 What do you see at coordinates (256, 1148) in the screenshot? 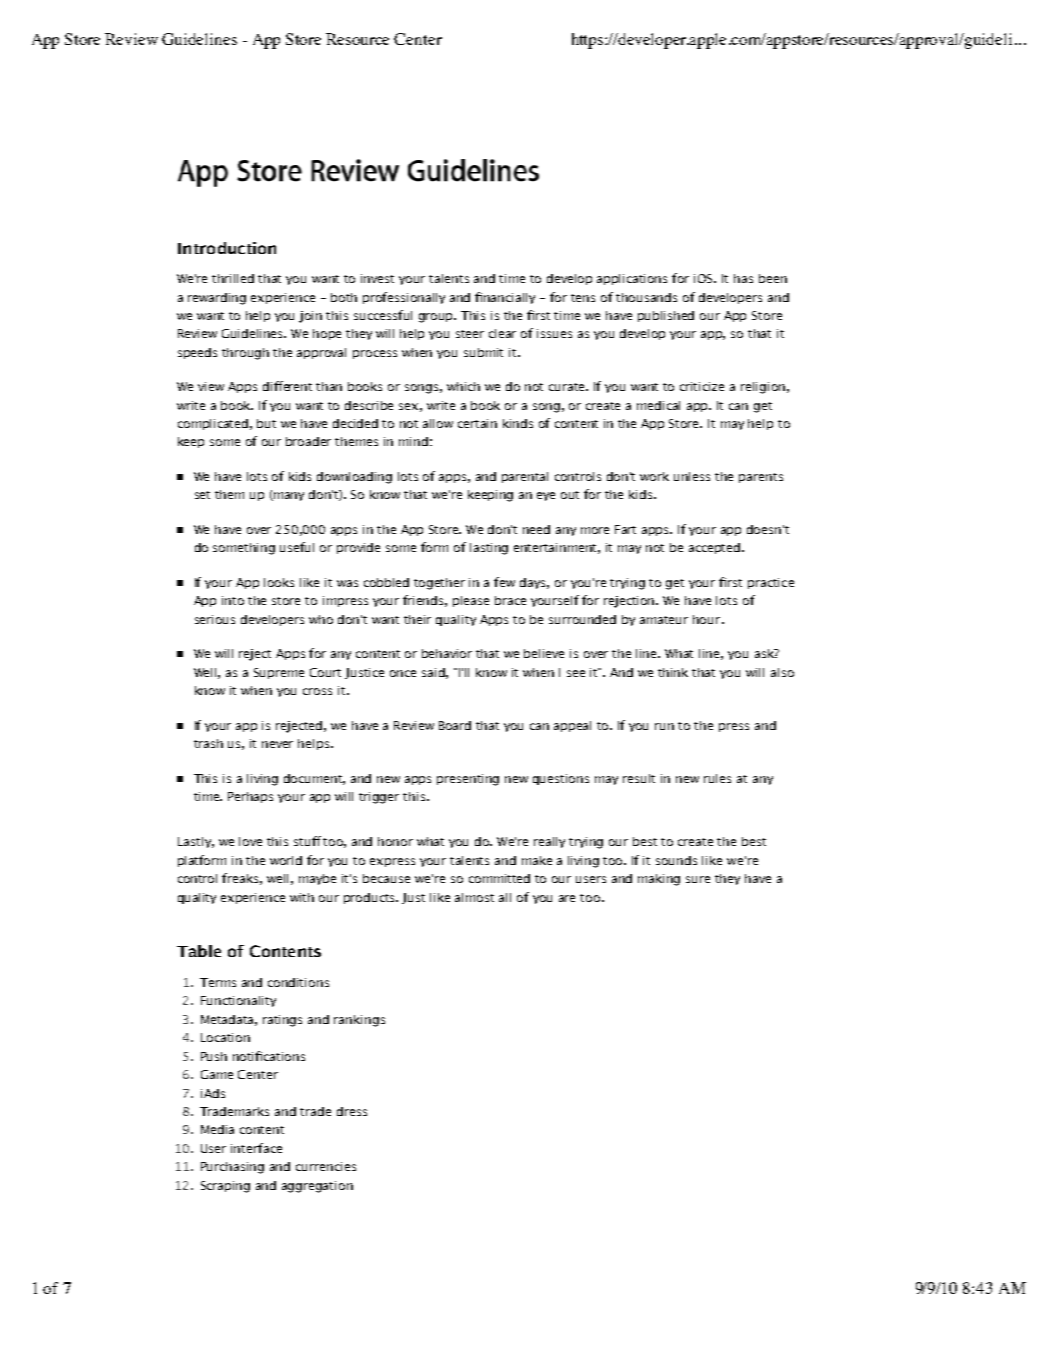
I see `interface` at bounding box center [256, 1148].
